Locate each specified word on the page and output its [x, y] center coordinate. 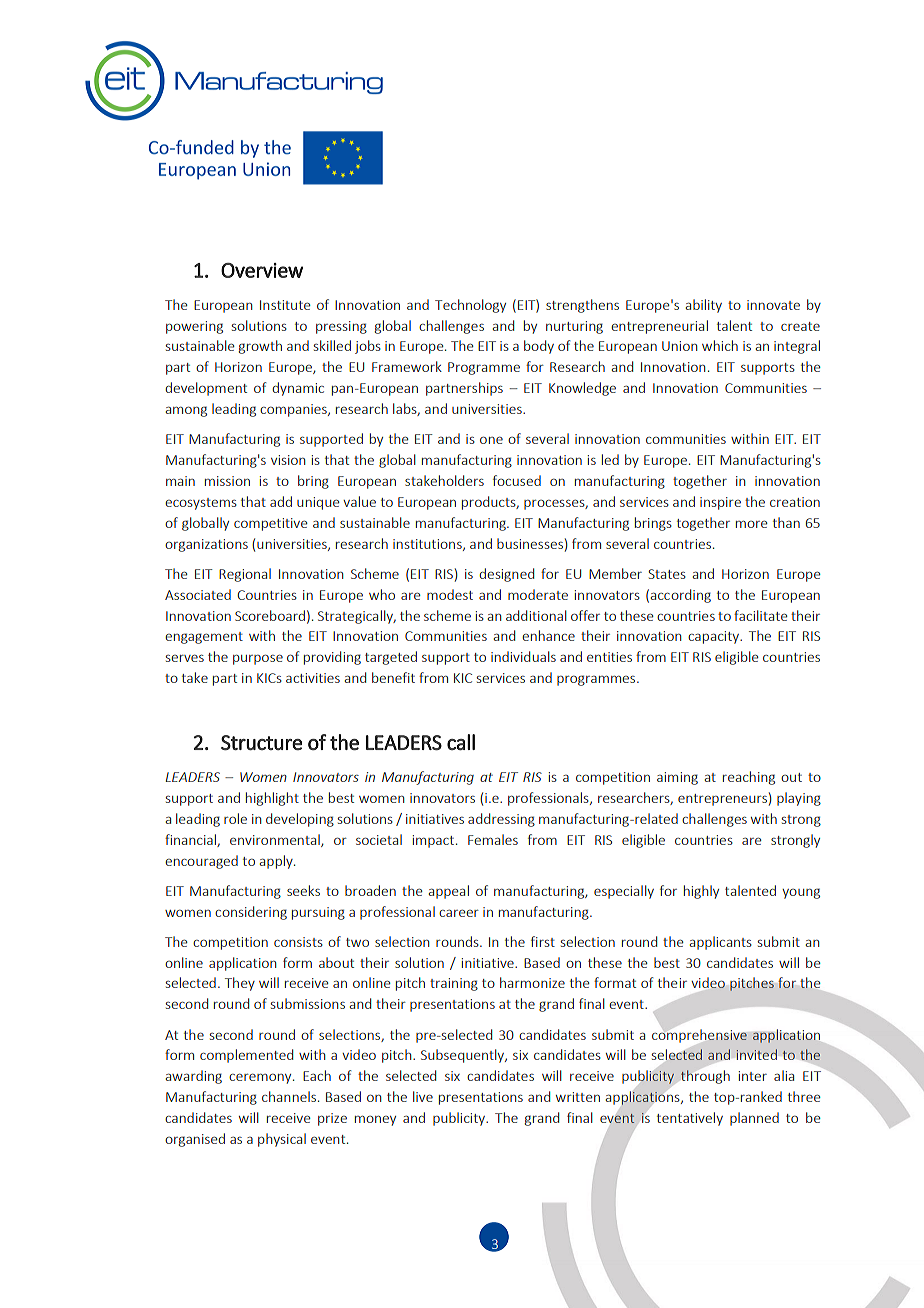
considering [251, 913]
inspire [720, 503]
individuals [523, 656]
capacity [714, 637]
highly [701, 892]
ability [703, 306]
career [459, 913]
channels [289, 1096]
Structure [261, 742]
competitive [271, 524]
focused [517, 480]
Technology [470, 306]
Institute [285, 305]
